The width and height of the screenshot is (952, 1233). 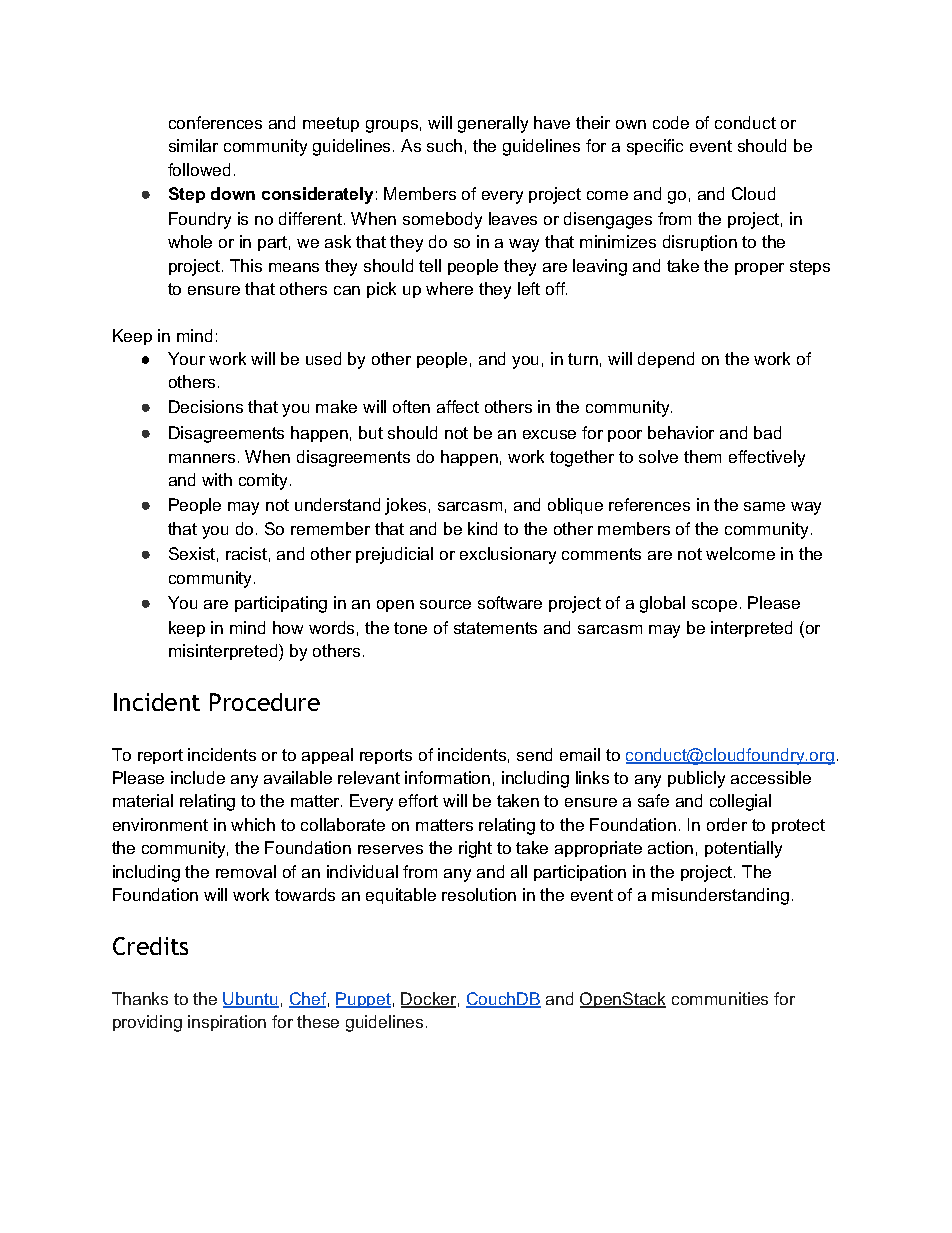 I want to click on behavior, so click(x=681, y=432).
